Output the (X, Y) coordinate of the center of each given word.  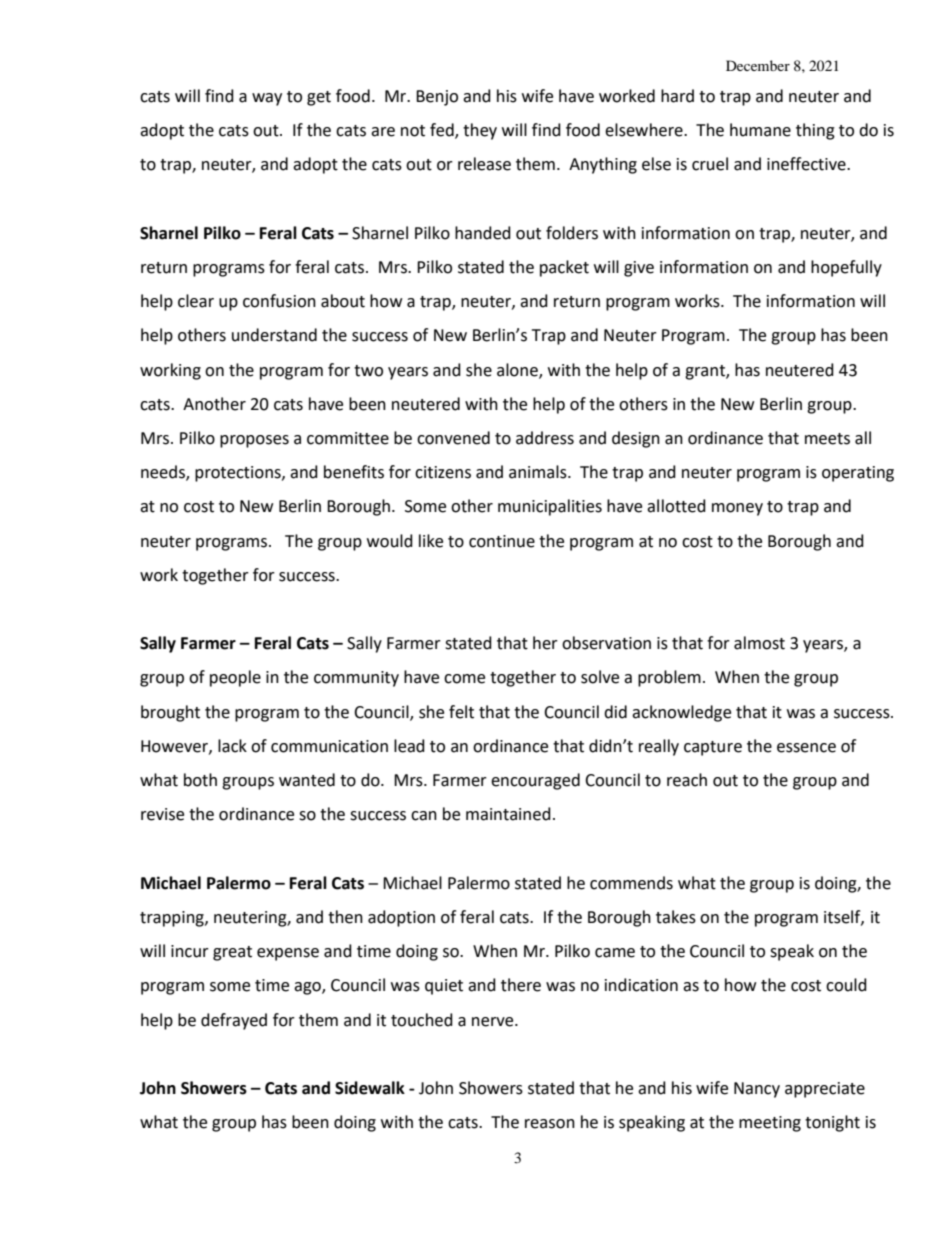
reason (550, 1124)
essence (806, 748)
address (545, 438)
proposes (254, 441)
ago (308, 988)
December (758, 65)
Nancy (757, 1090)
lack (232, 746)
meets (827, 439)
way (267, 99)
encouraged (535, 781)
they (480, 131)
